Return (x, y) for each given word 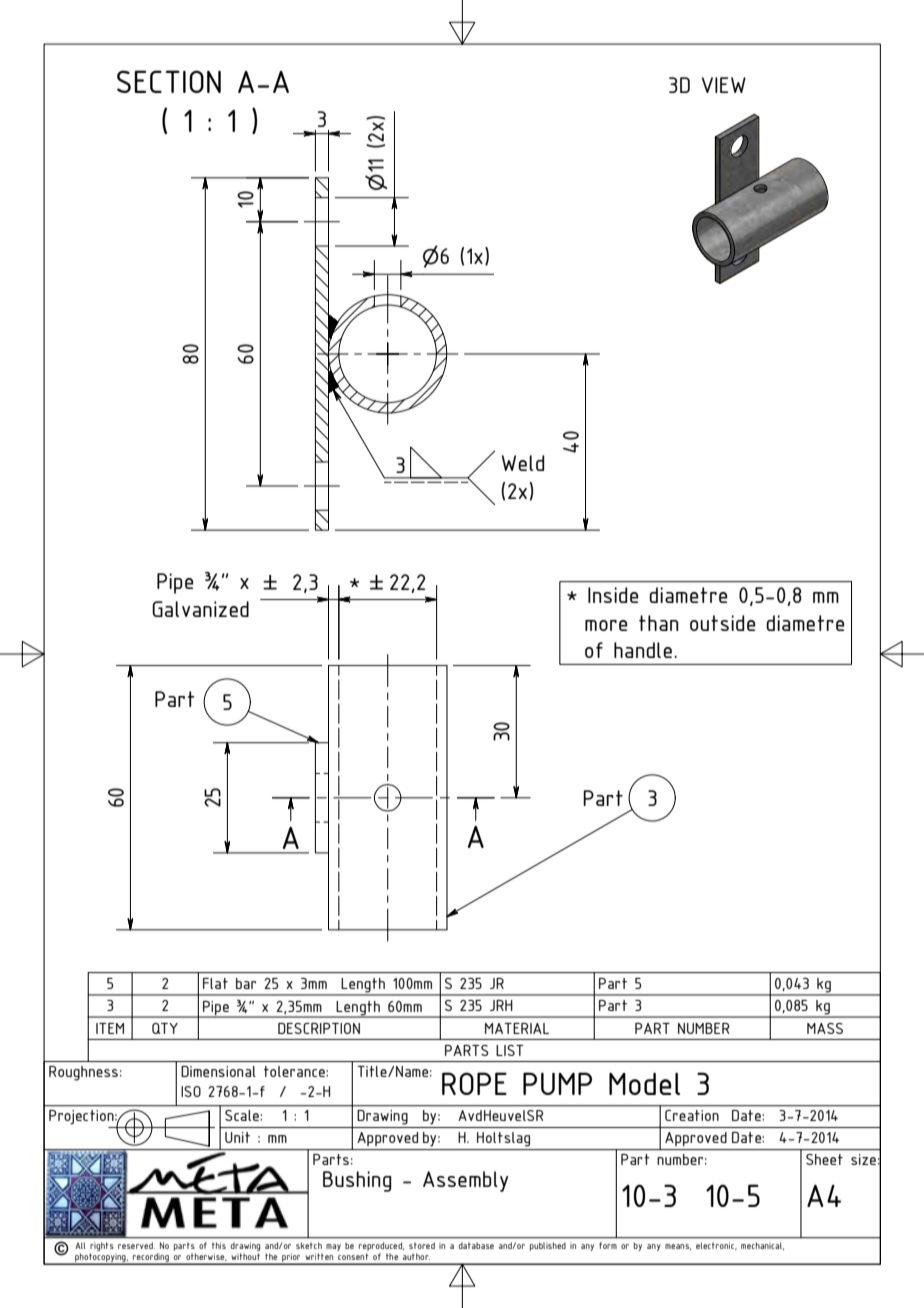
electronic (716, 1246)
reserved (136, 1245)
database (476, 1246)
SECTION (169, 81)
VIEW (724, 85)
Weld (523, 463)
